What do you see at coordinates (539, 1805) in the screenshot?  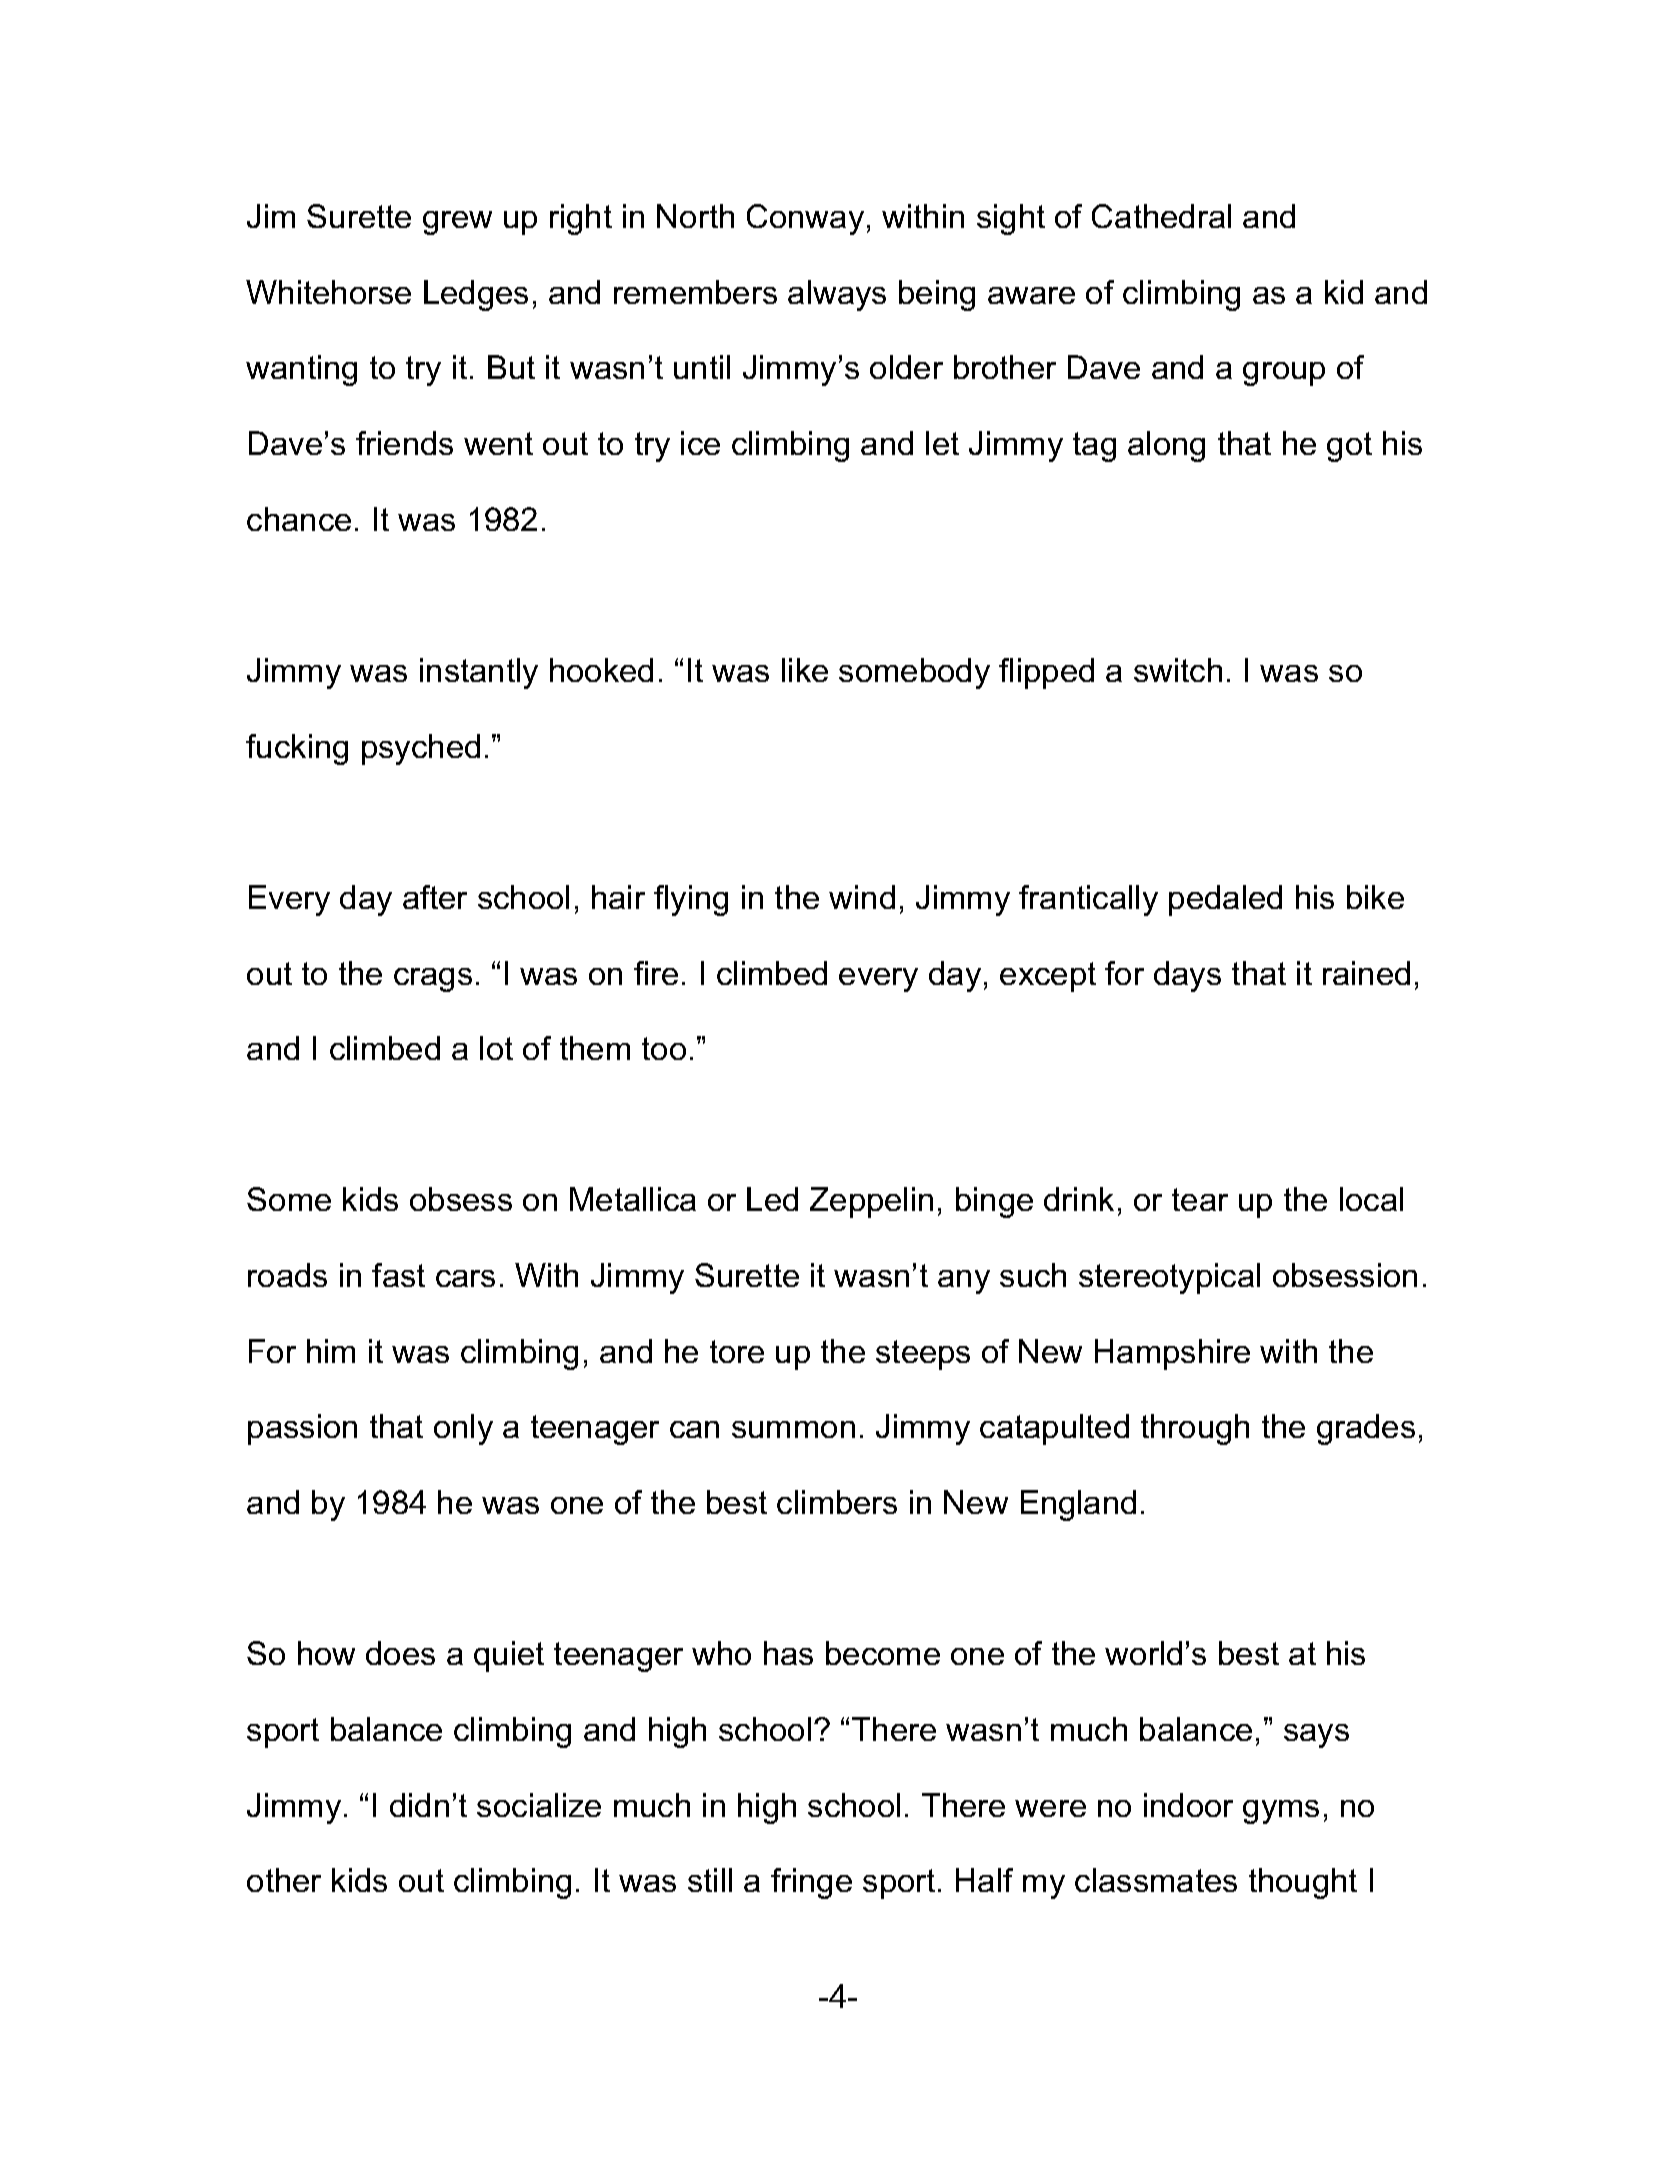 I see `socialize` at bounding box center [539, 1805].
